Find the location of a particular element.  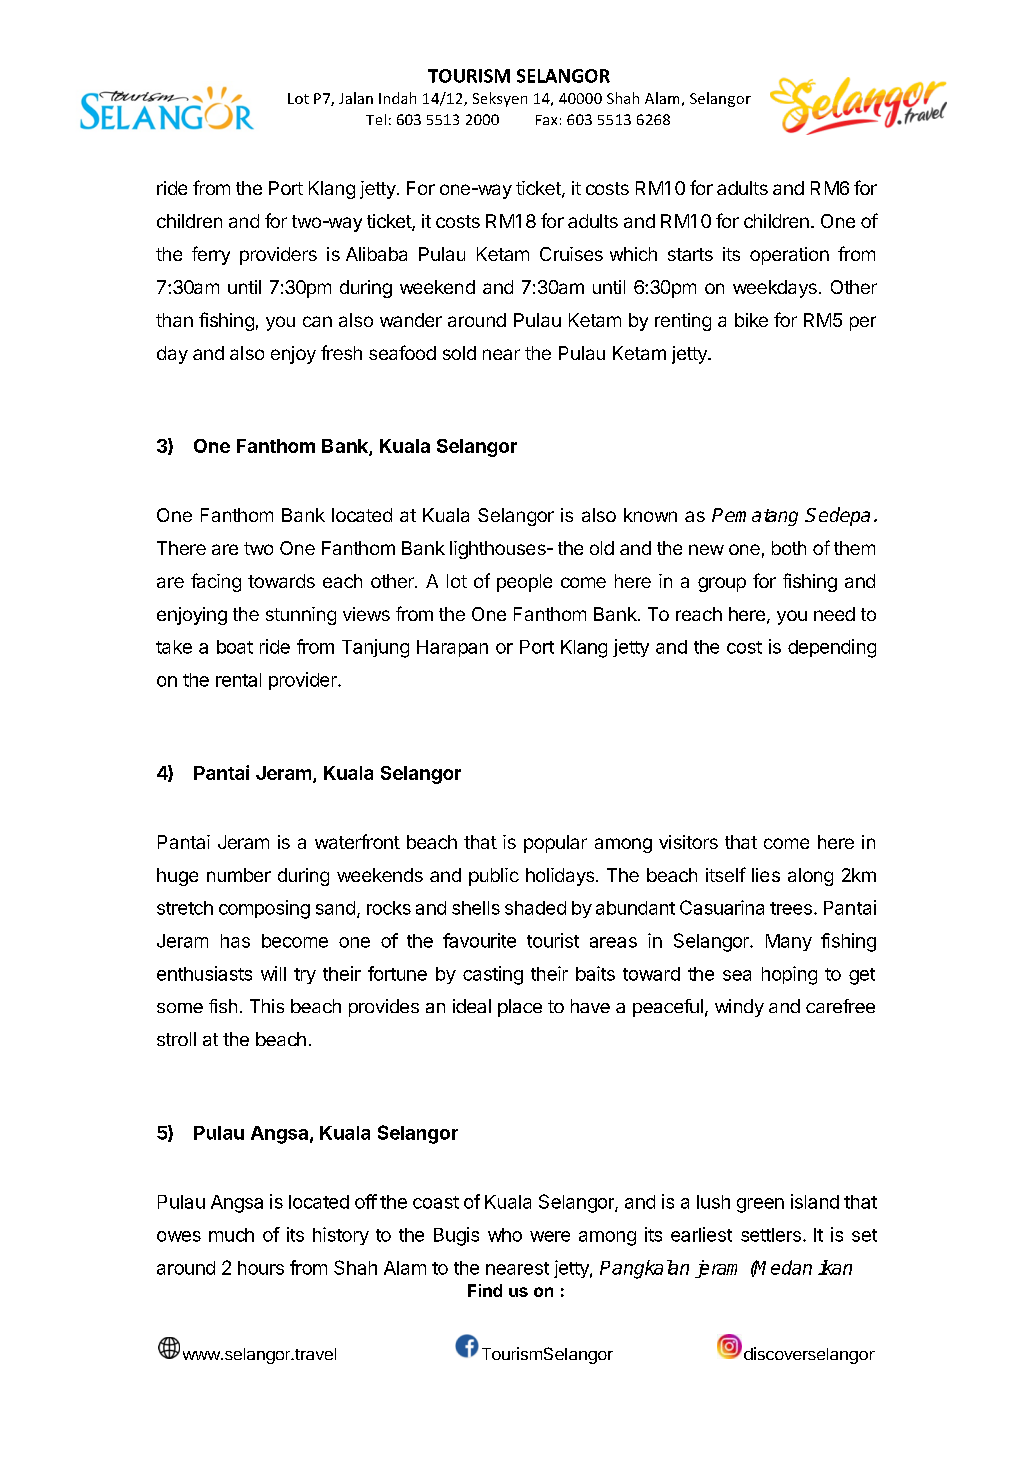

hours is located at coordinates (261, 1268).
